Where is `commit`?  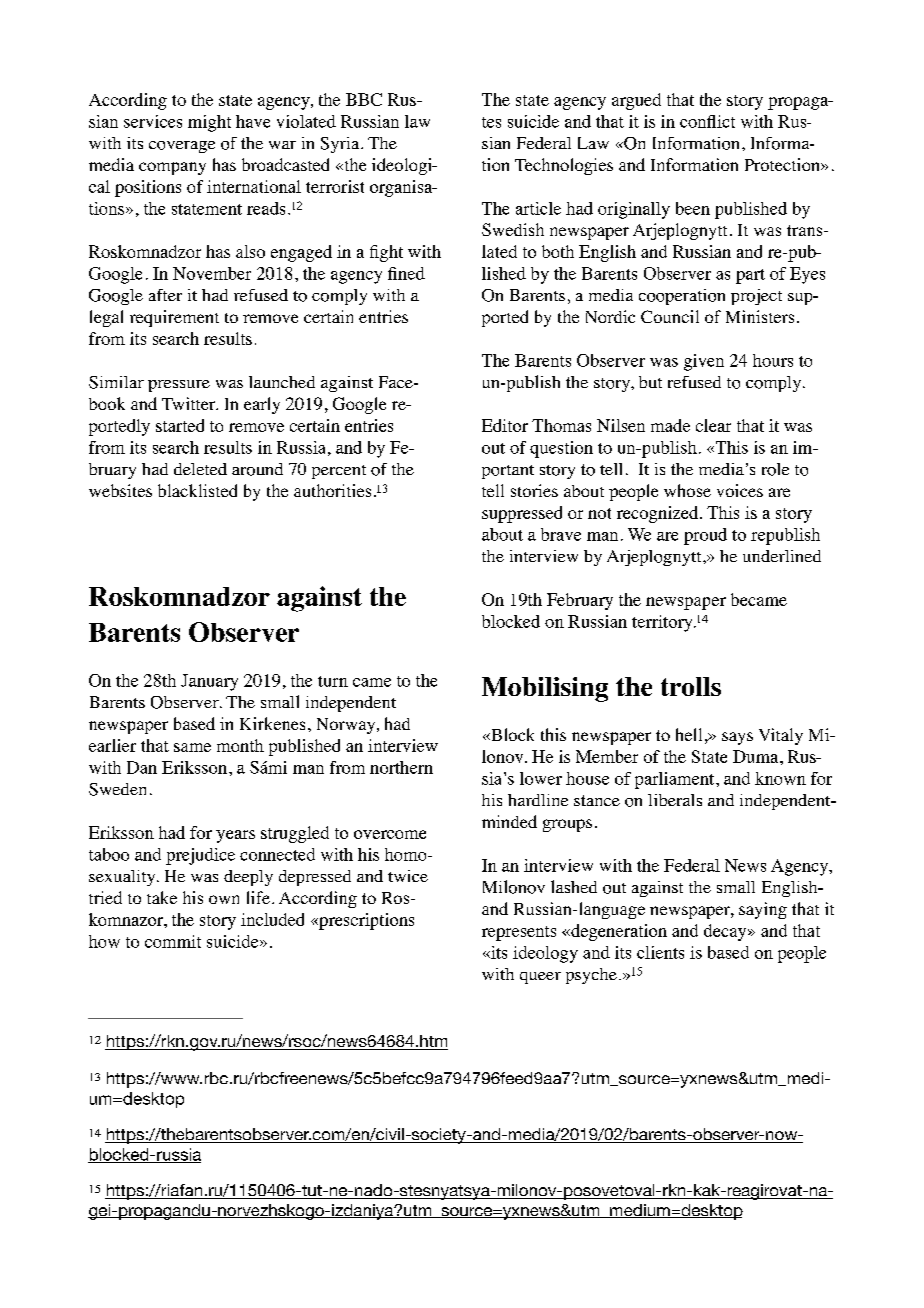
commit is located at coordinates (173, 941).
